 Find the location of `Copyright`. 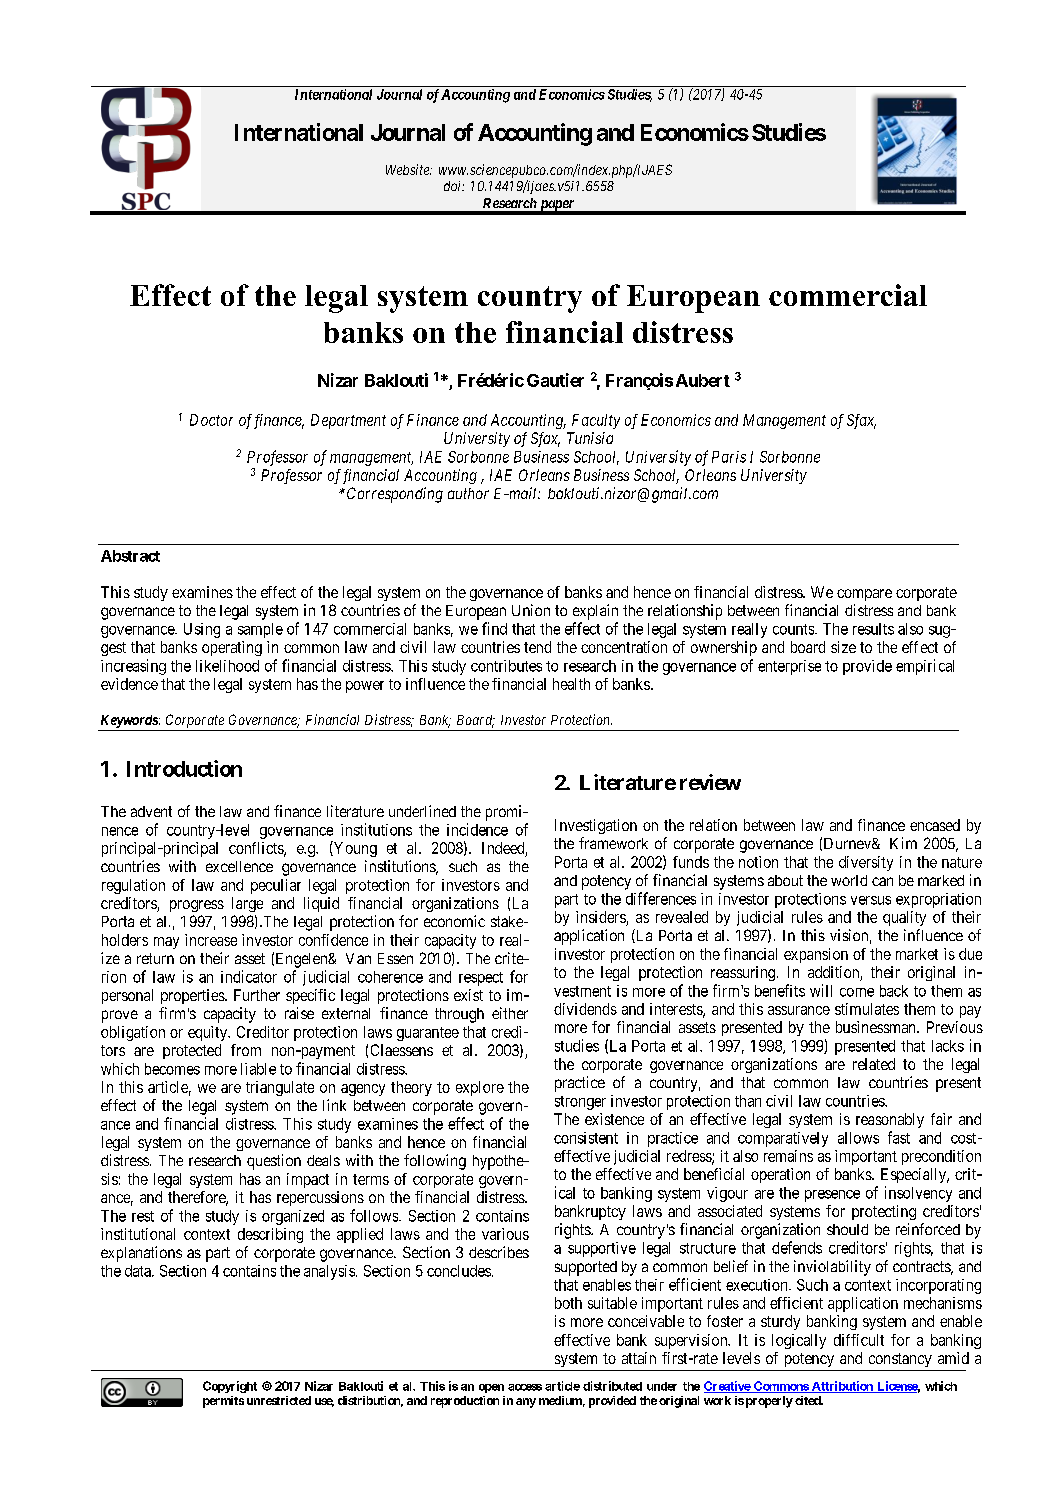

Copyright is located at coordinates (230, 1387).
